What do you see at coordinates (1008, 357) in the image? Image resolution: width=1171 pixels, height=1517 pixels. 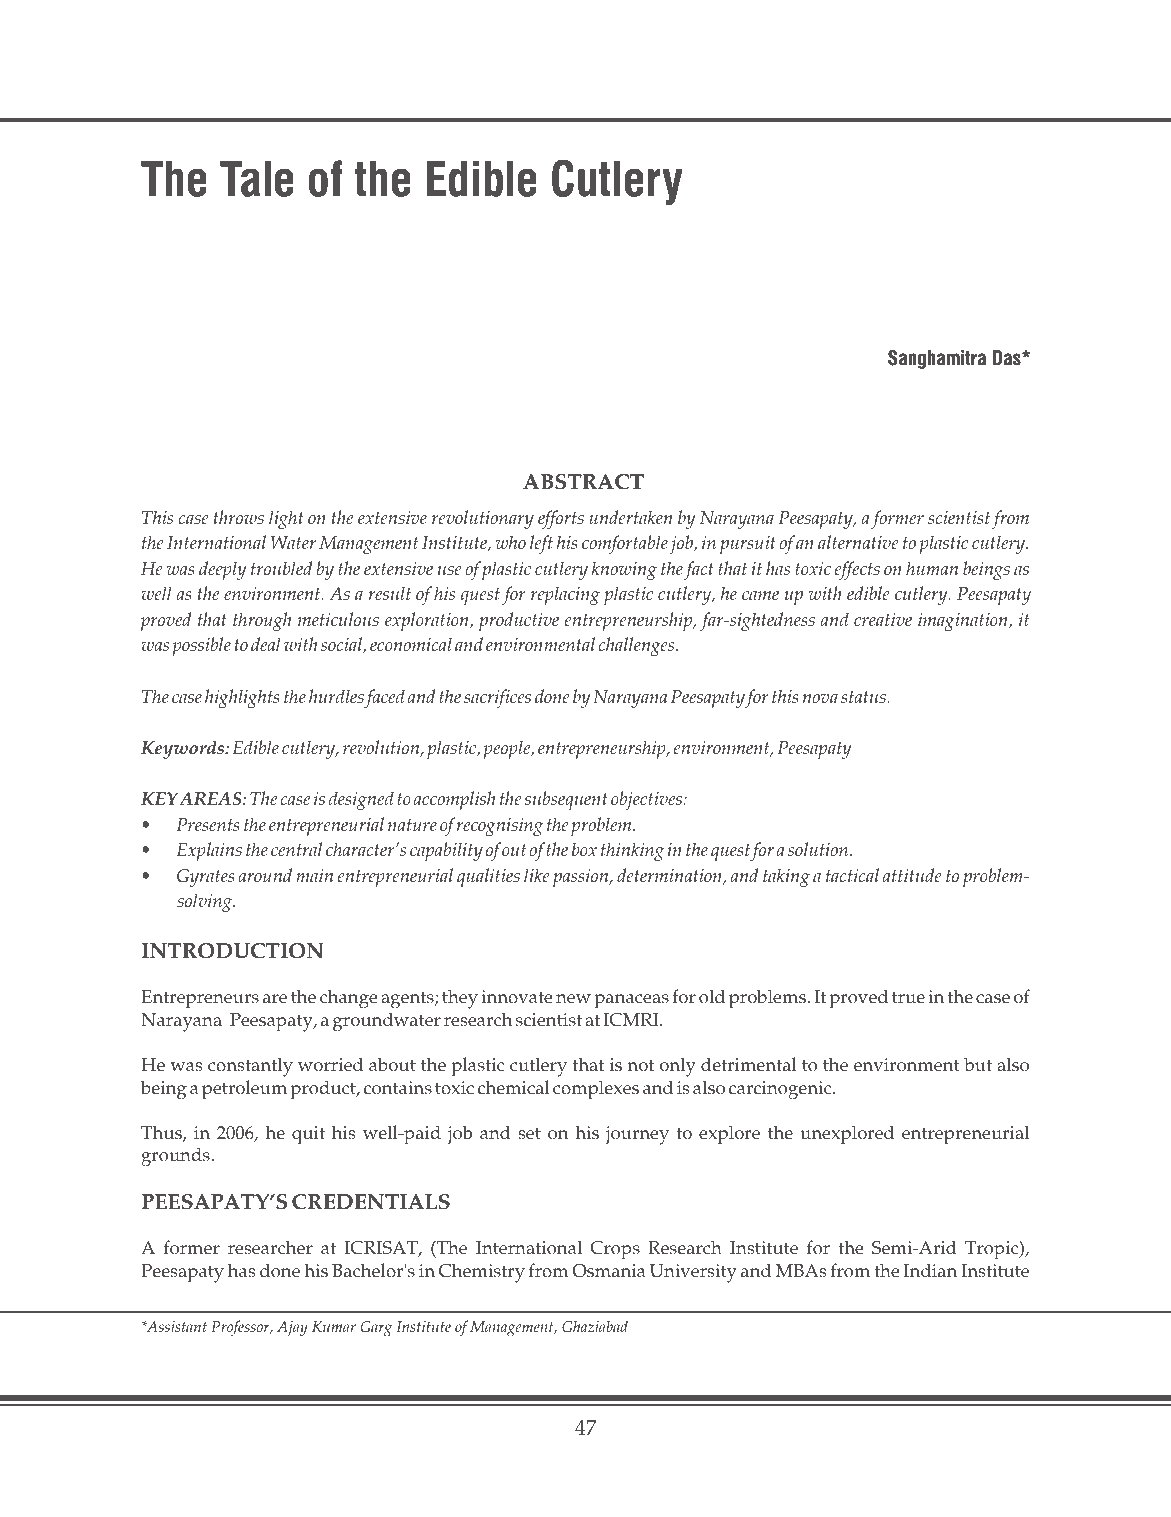 I see `Das` at bounding box center [1008, 357].
